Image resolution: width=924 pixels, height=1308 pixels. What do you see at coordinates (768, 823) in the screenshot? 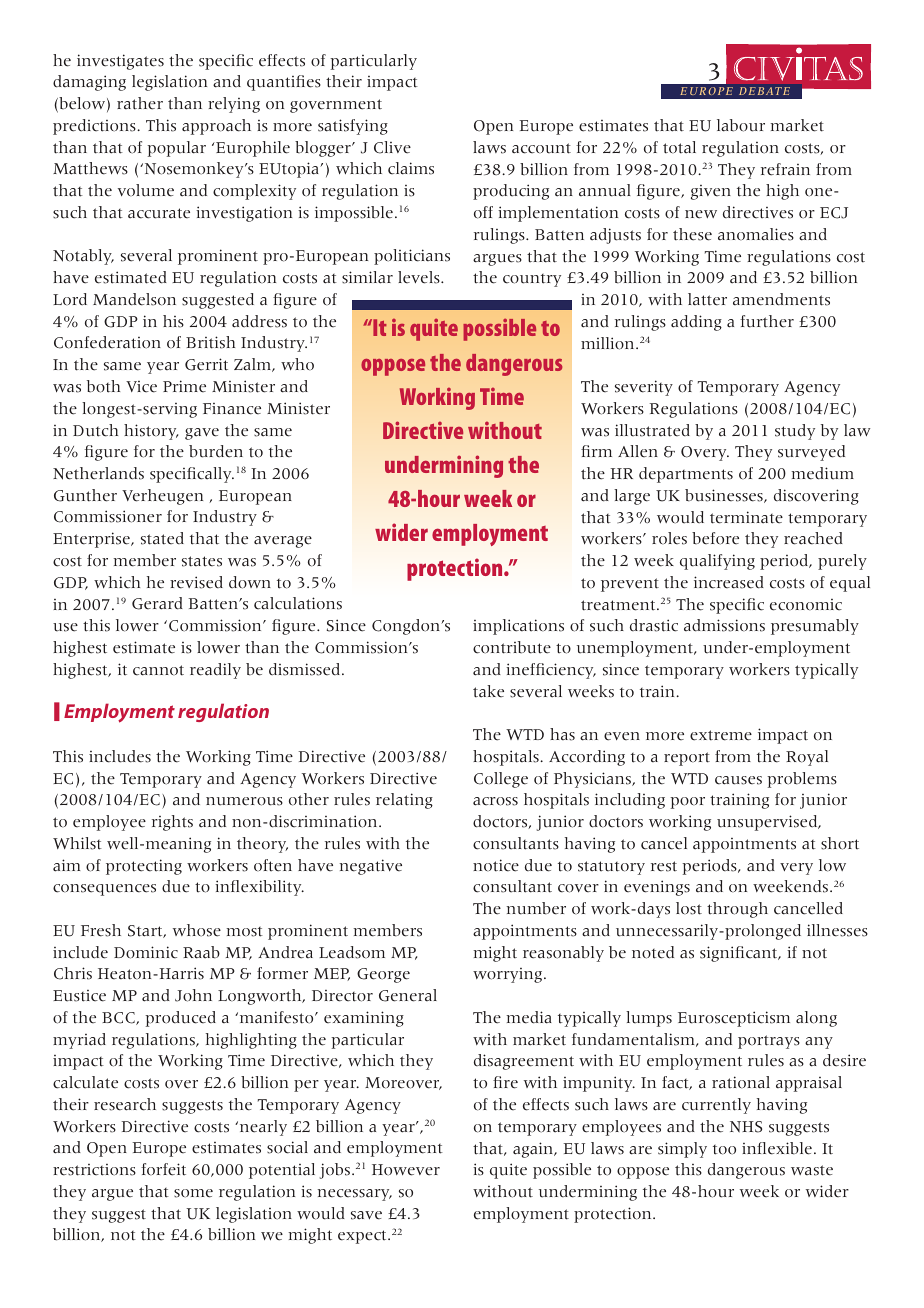
I see `unsupervised` at bounding box center [768, 823].
